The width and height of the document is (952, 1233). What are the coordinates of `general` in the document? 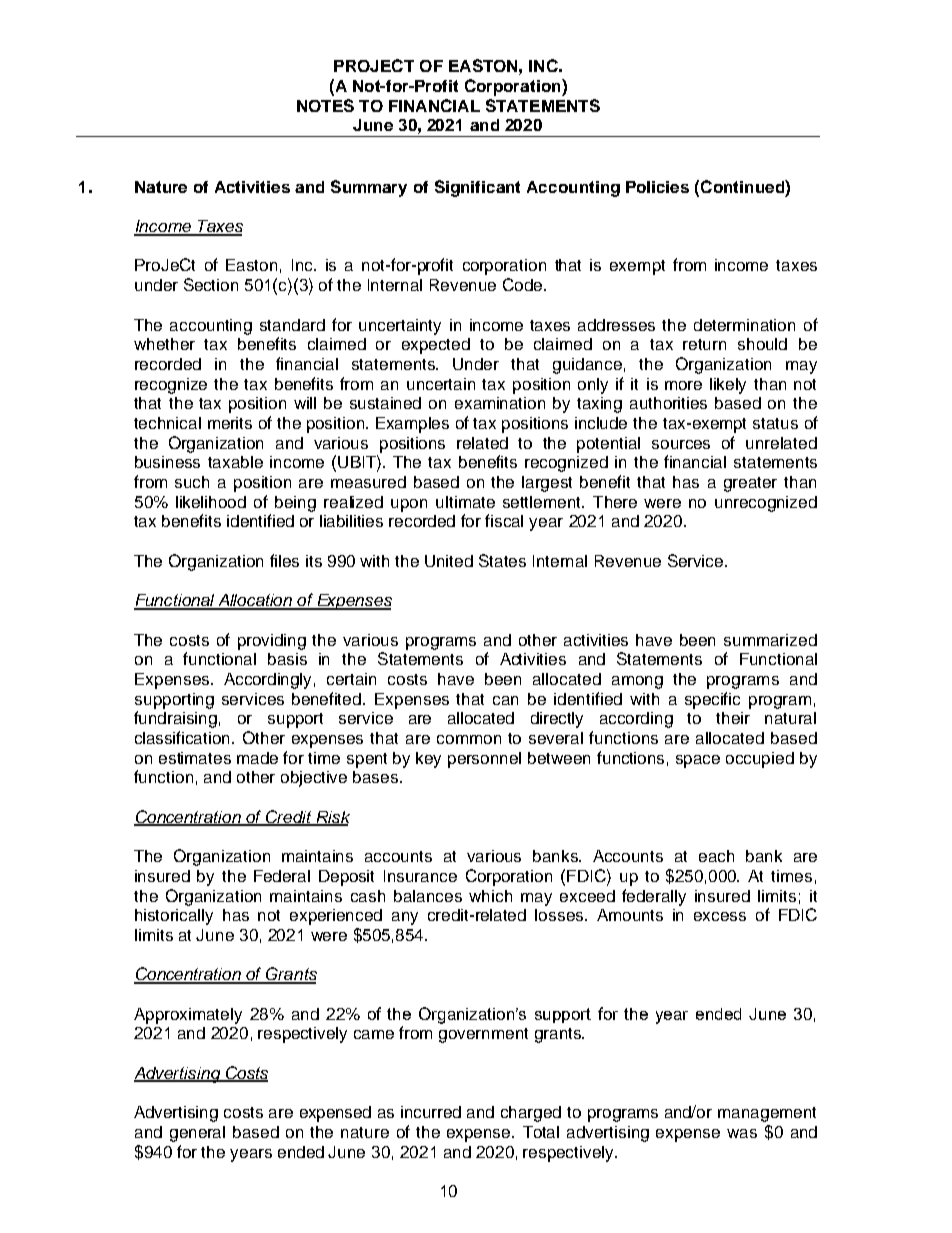 It's located at (197, 1134).
